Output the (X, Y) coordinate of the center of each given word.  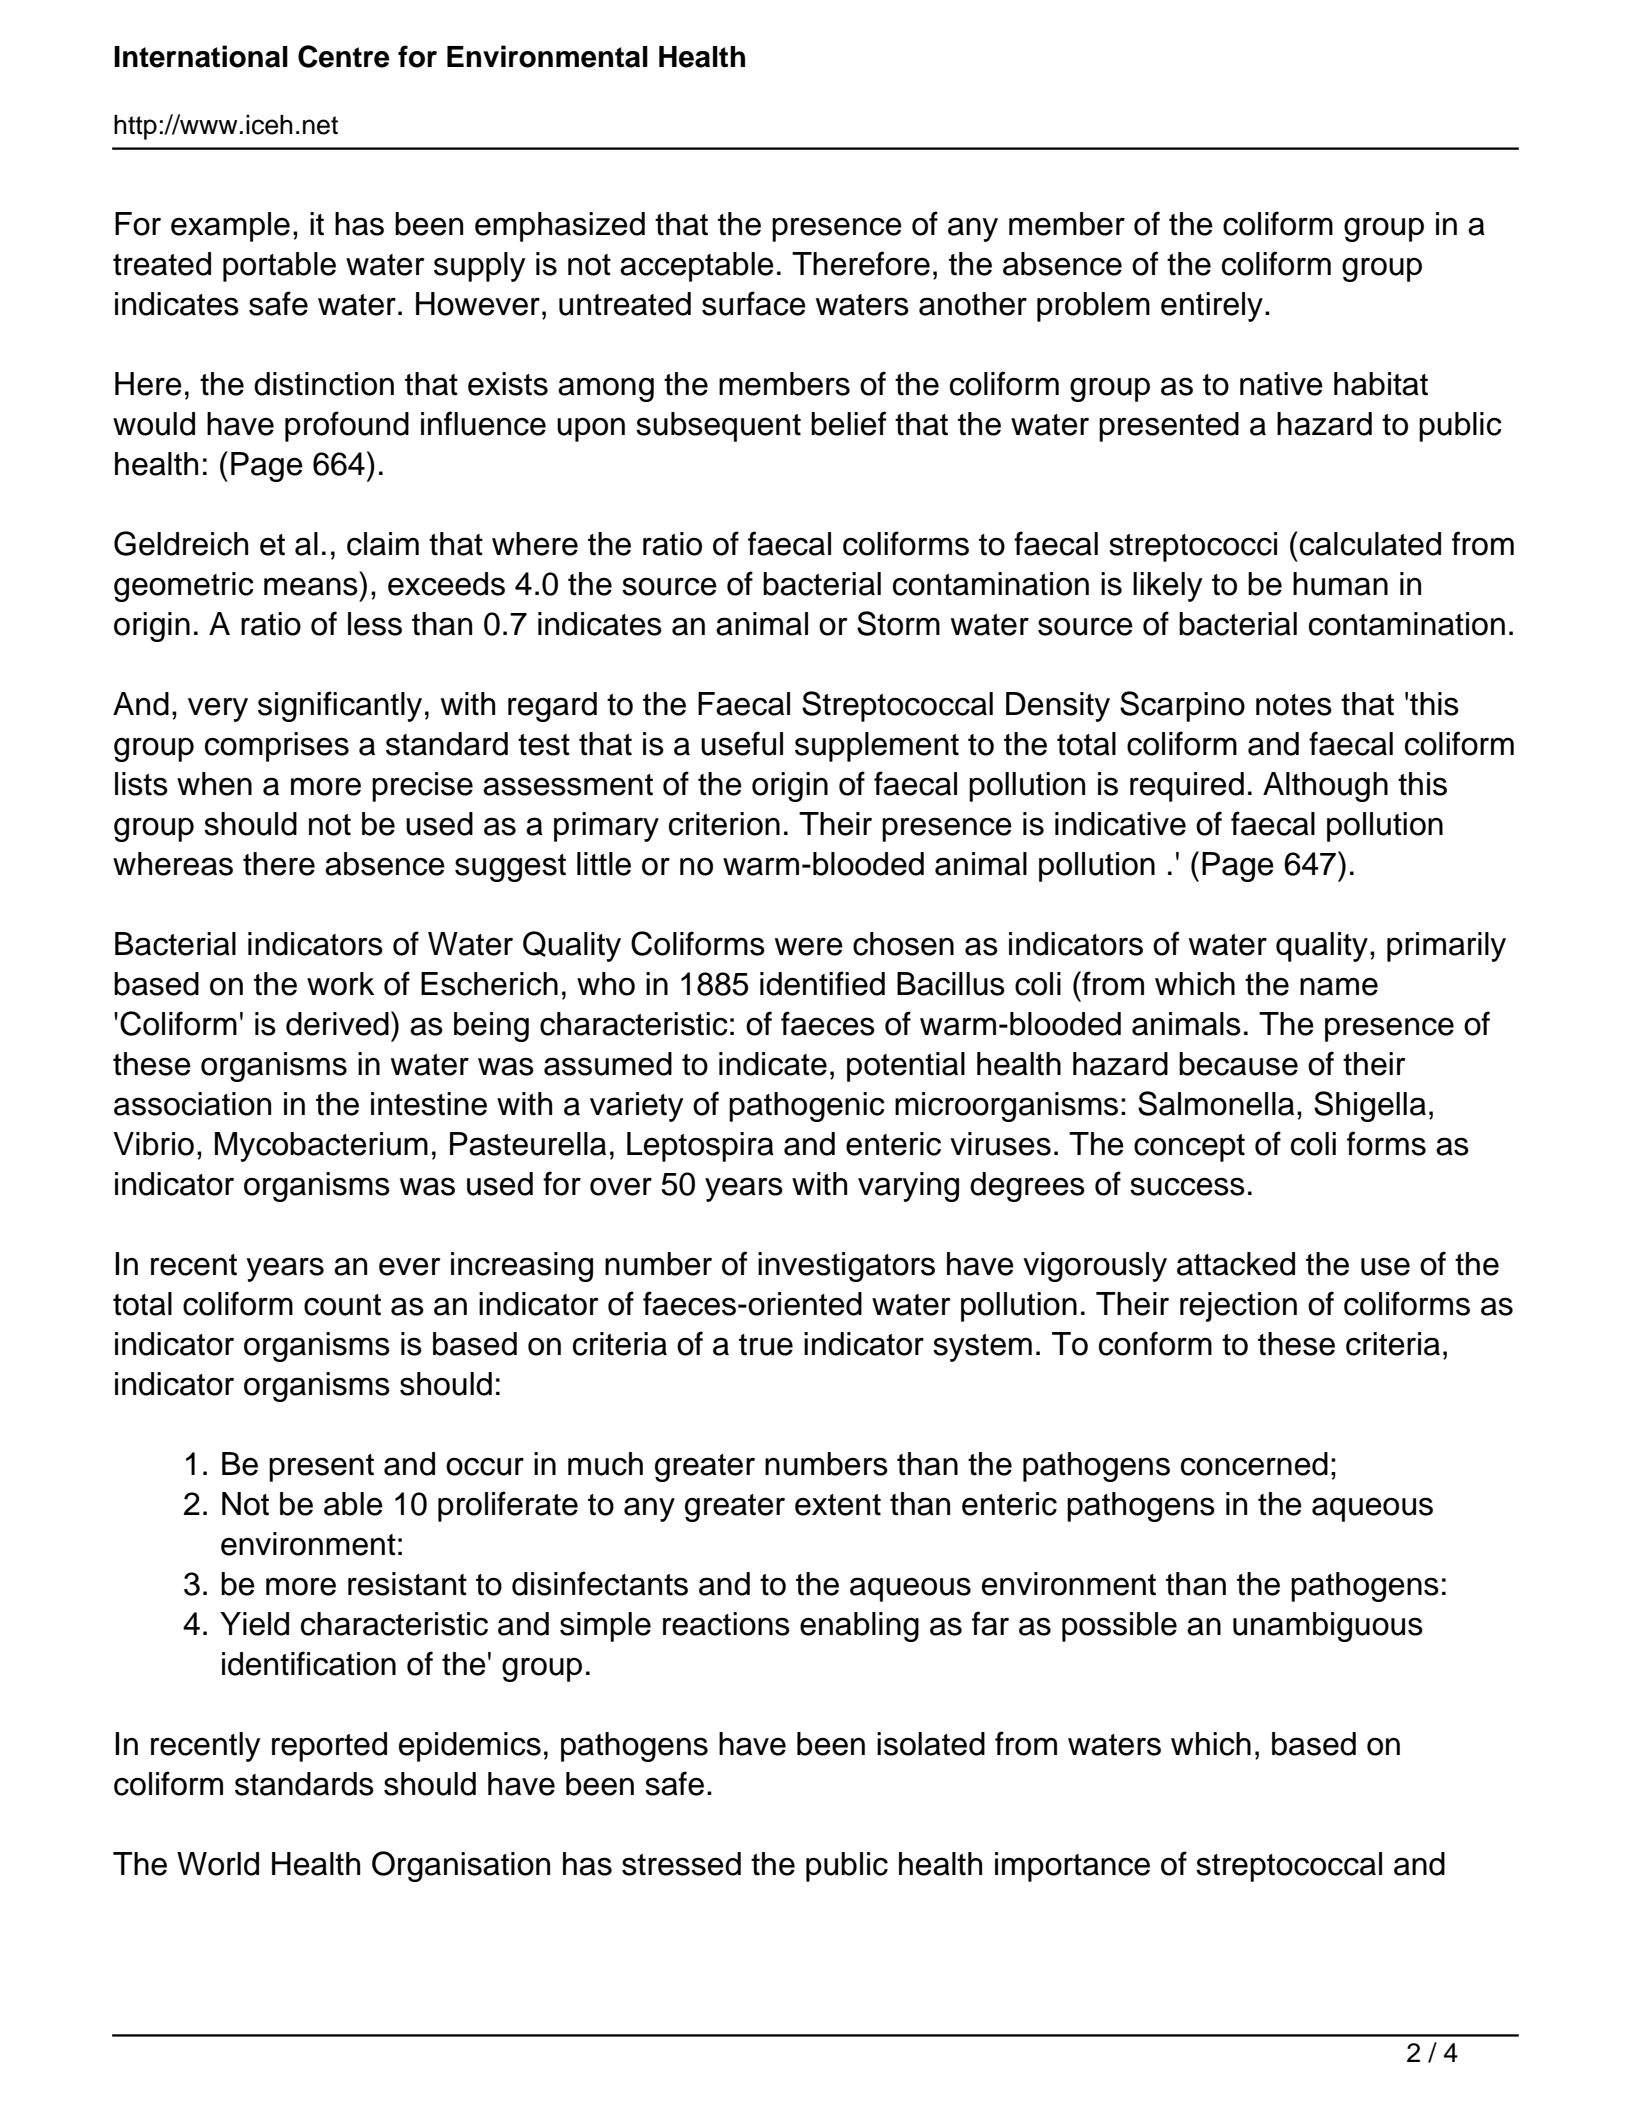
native (1281, 384)
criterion (724, 824)
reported (329, 1747)
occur (485, 1467)
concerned (1254, 1464)
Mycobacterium (321, 1147)
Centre (344, 56)
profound (347, 426)
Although (1325, 787)
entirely (1212, 307)
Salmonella (1216, 1103)
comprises (277, 747)
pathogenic (807, 1107)
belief (848, 423)
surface (754, 303)
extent (838, 1505)
